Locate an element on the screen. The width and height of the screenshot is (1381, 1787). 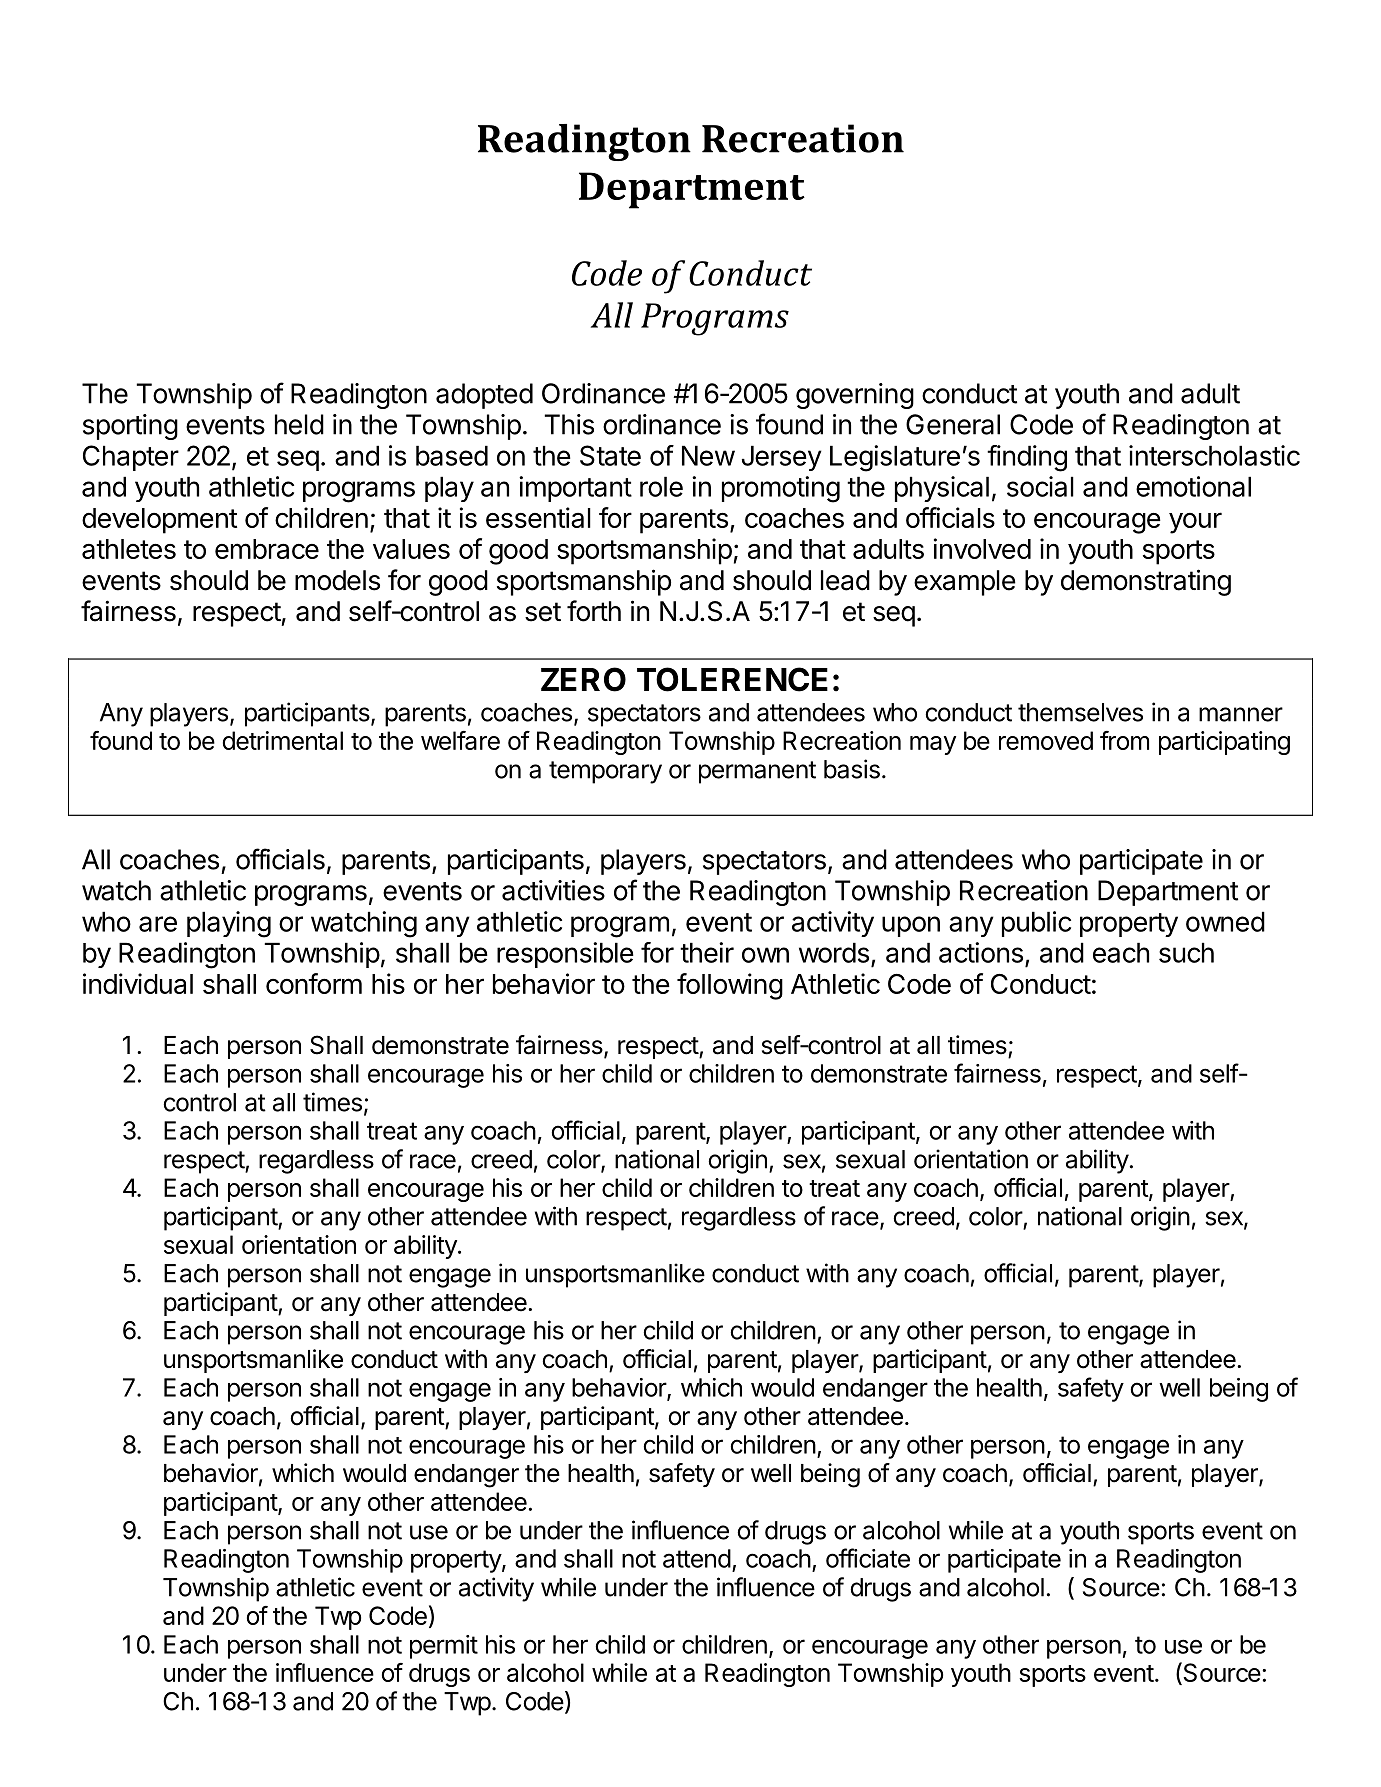
New is located at coordinates (708, 455).
